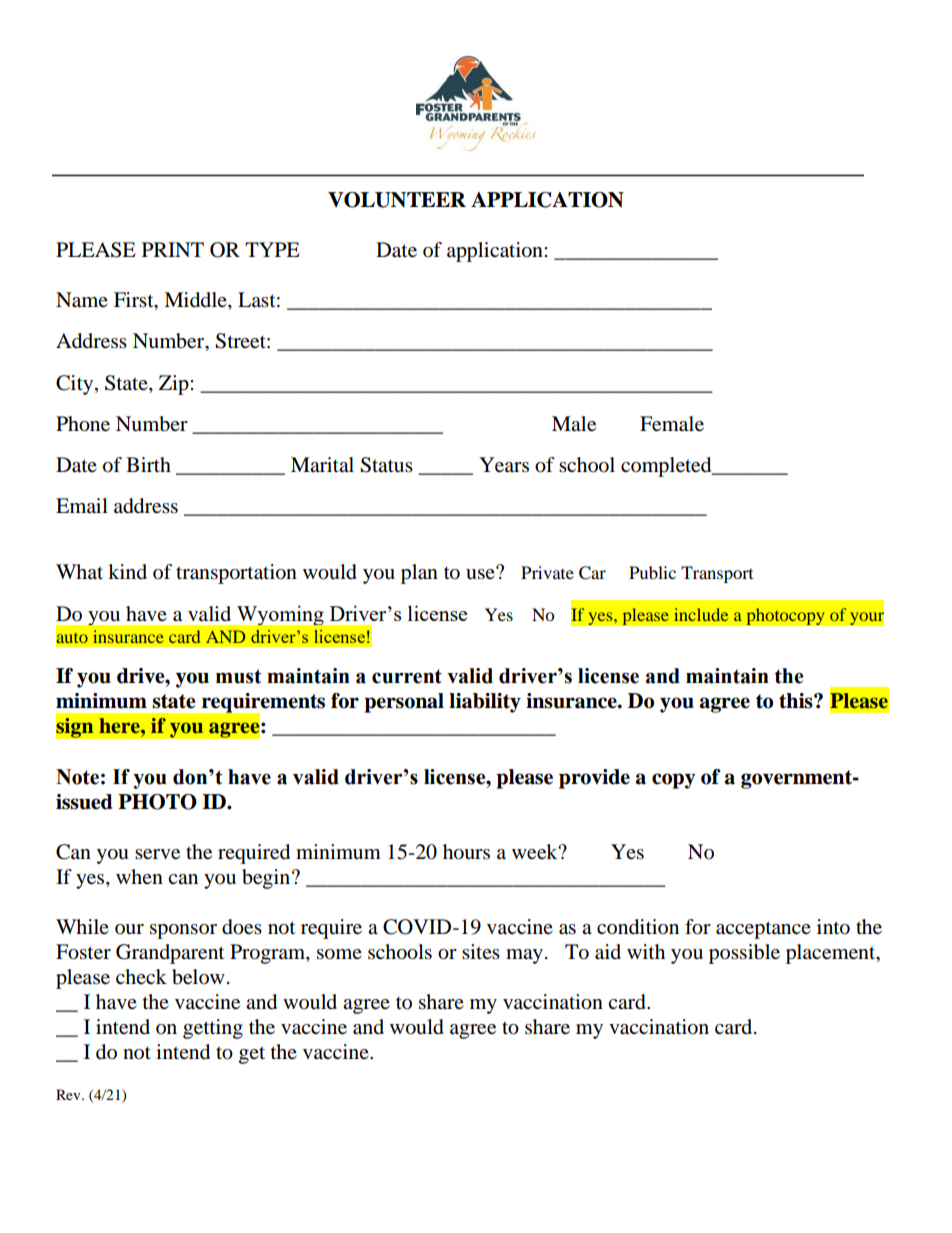  What do you see at coordinates (504, 465) in the image?
I see `Years` at bounding box center [504, 465].
